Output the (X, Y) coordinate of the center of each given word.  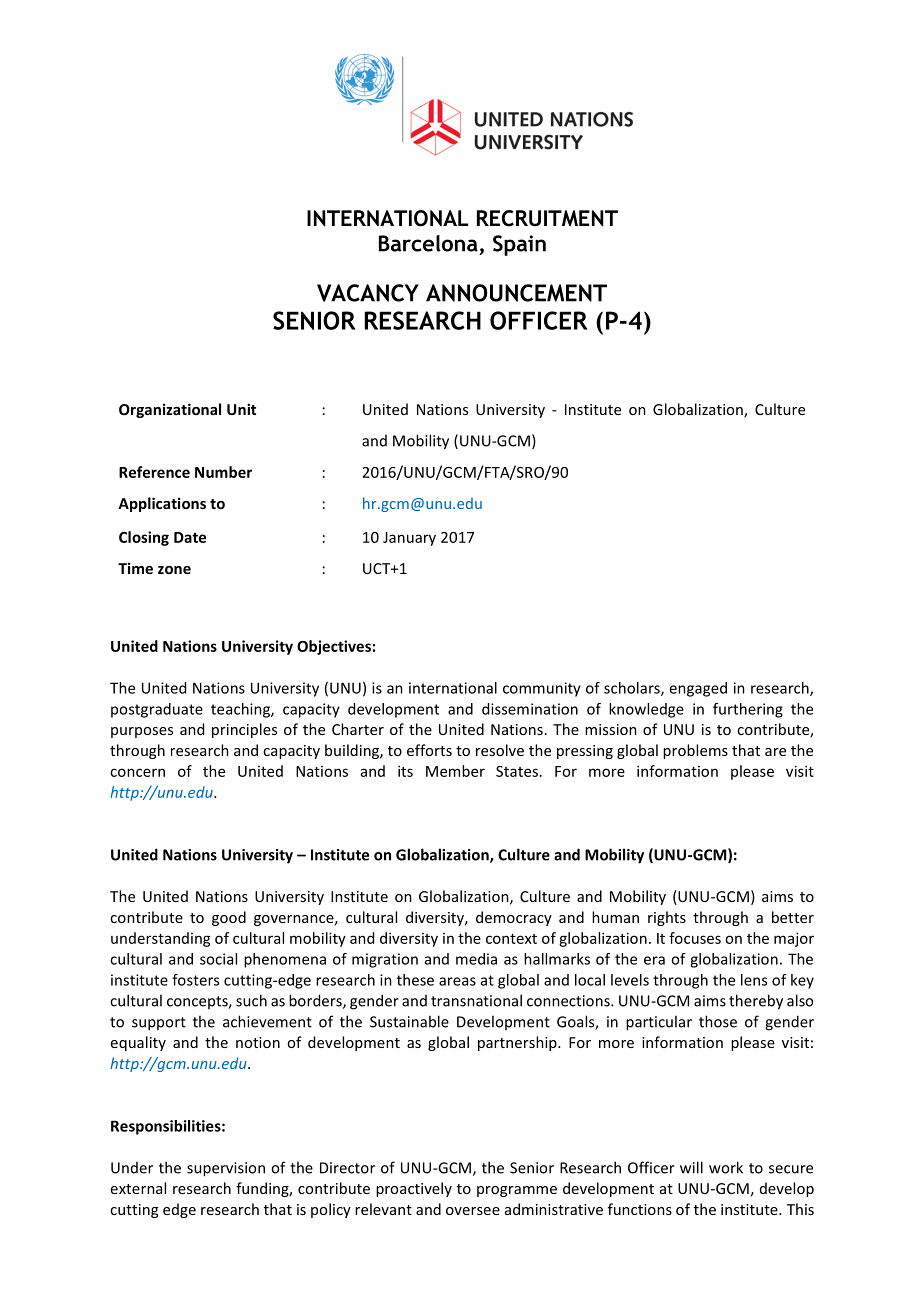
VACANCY (368, 293)
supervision (226, 1169)
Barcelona (428, 243)
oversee (473, 1211)
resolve (500, 750)
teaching (241, 710)
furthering (748, 710)
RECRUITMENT (547, 218)
